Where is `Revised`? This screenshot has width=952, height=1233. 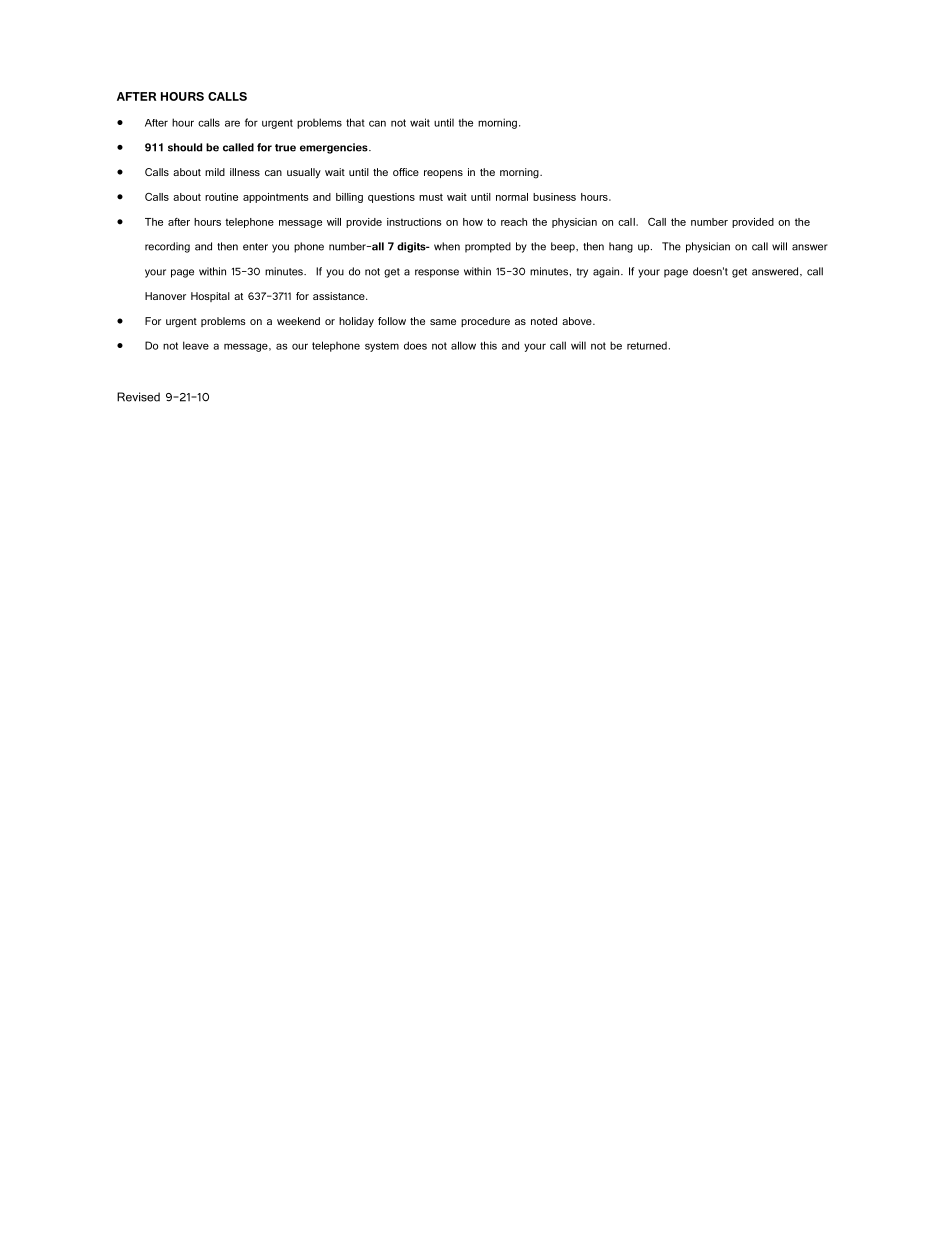
Revised is located at coordinates (138, 397).
